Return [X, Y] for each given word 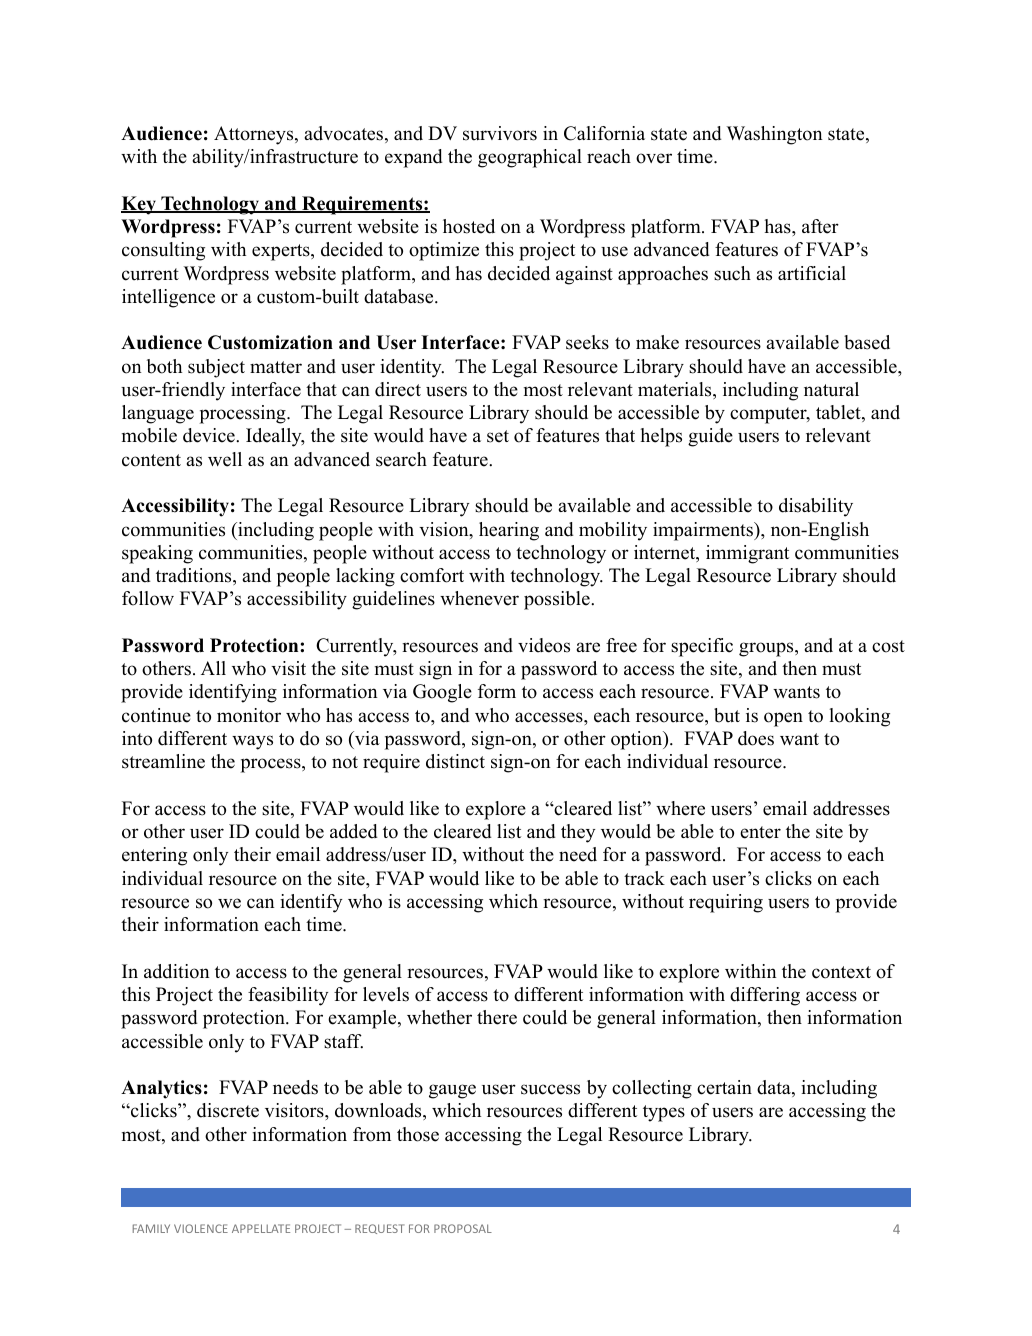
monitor [249, 715]
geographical [530, 158]
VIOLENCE [201, 1228]
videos [544, 645]
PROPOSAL [463, 1228]
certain [724, 1087]
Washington [775, 135]
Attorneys [255, 135]
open [783, 719]
